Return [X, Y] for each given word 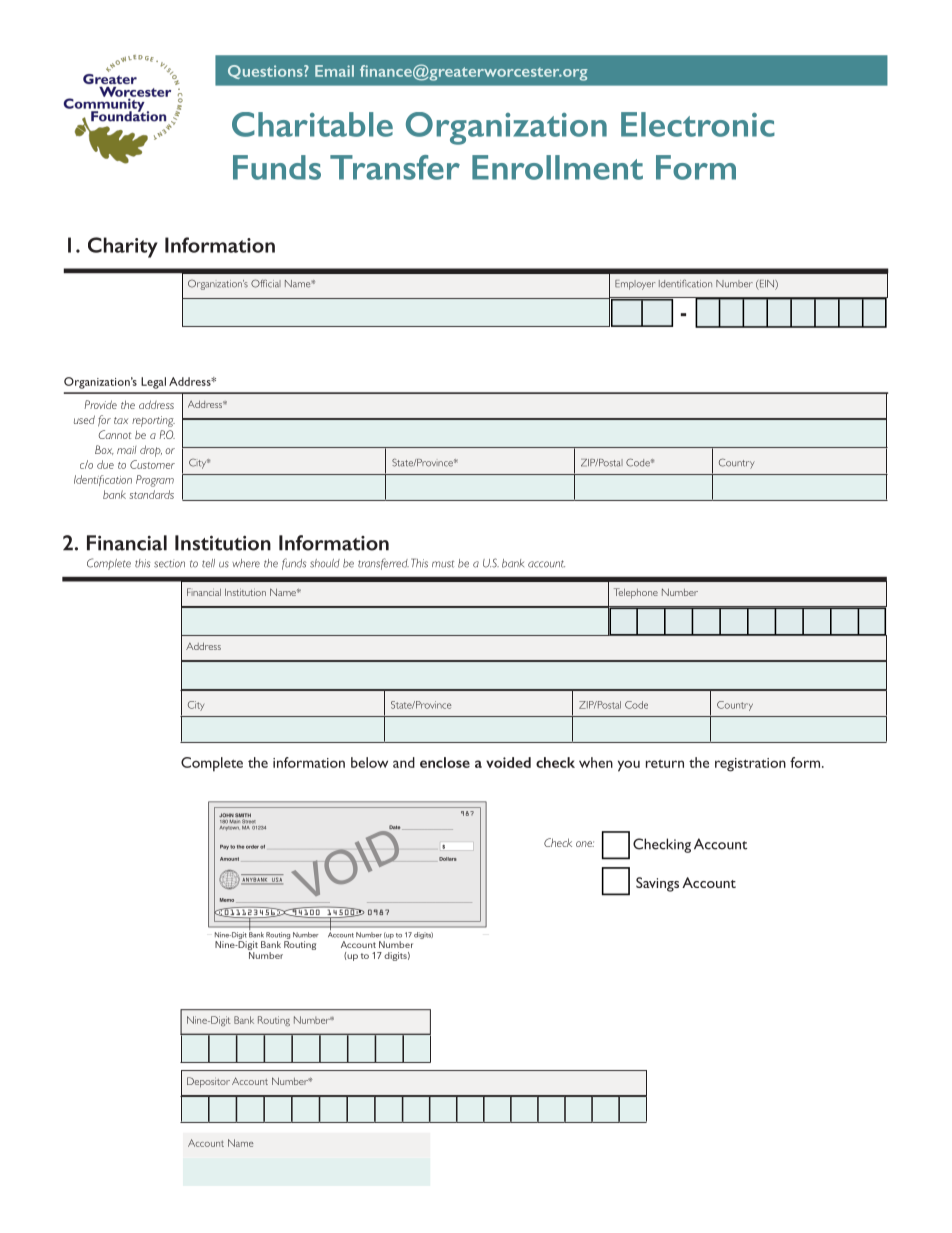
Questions [266, 72]
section [169, 563]
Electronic [698, 124]
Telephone [636, 593]
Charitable [312, 124]
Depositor [208, 1082]
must [443, 564]
